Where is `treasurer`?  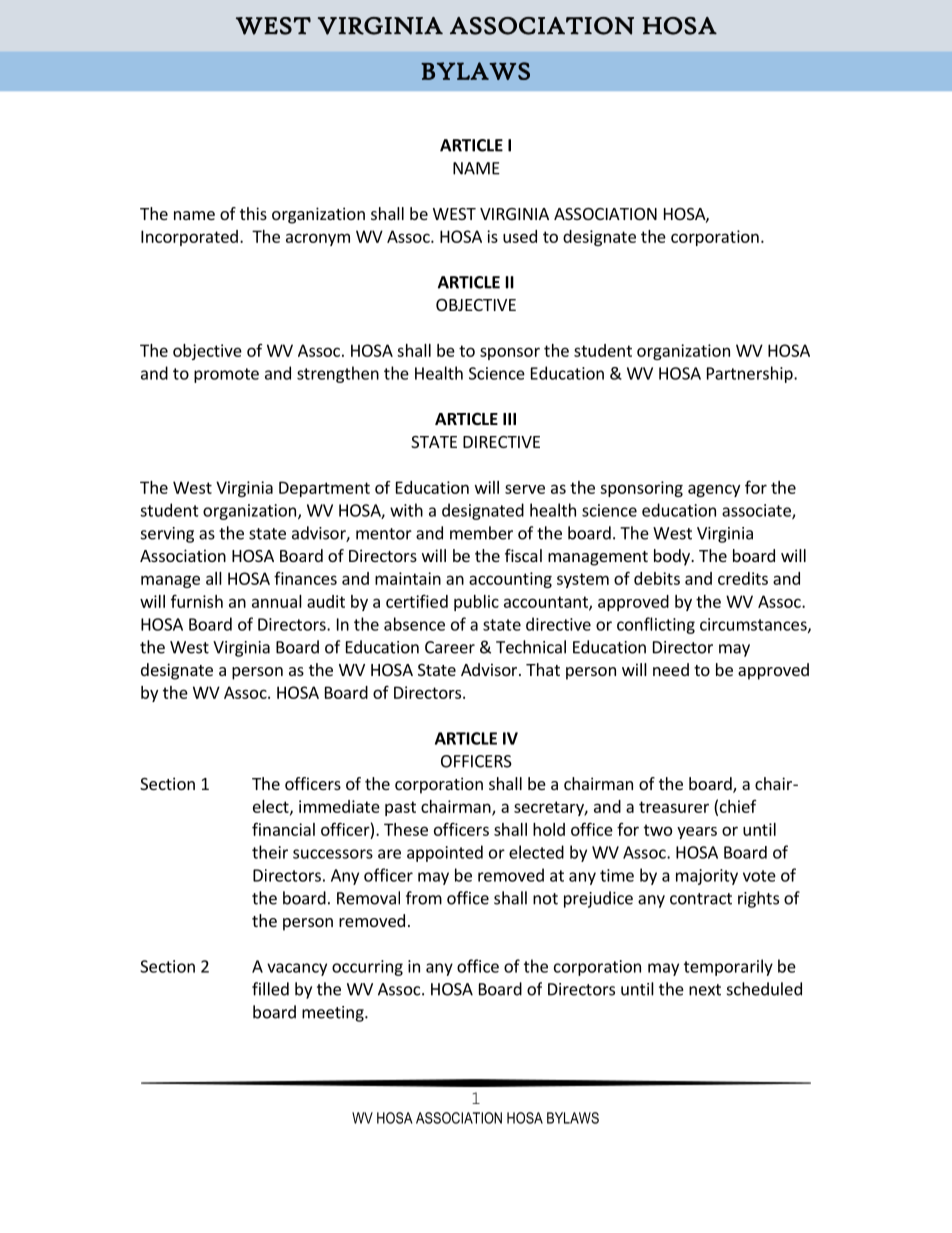
treasurer is located at coordinates (674, 807).
